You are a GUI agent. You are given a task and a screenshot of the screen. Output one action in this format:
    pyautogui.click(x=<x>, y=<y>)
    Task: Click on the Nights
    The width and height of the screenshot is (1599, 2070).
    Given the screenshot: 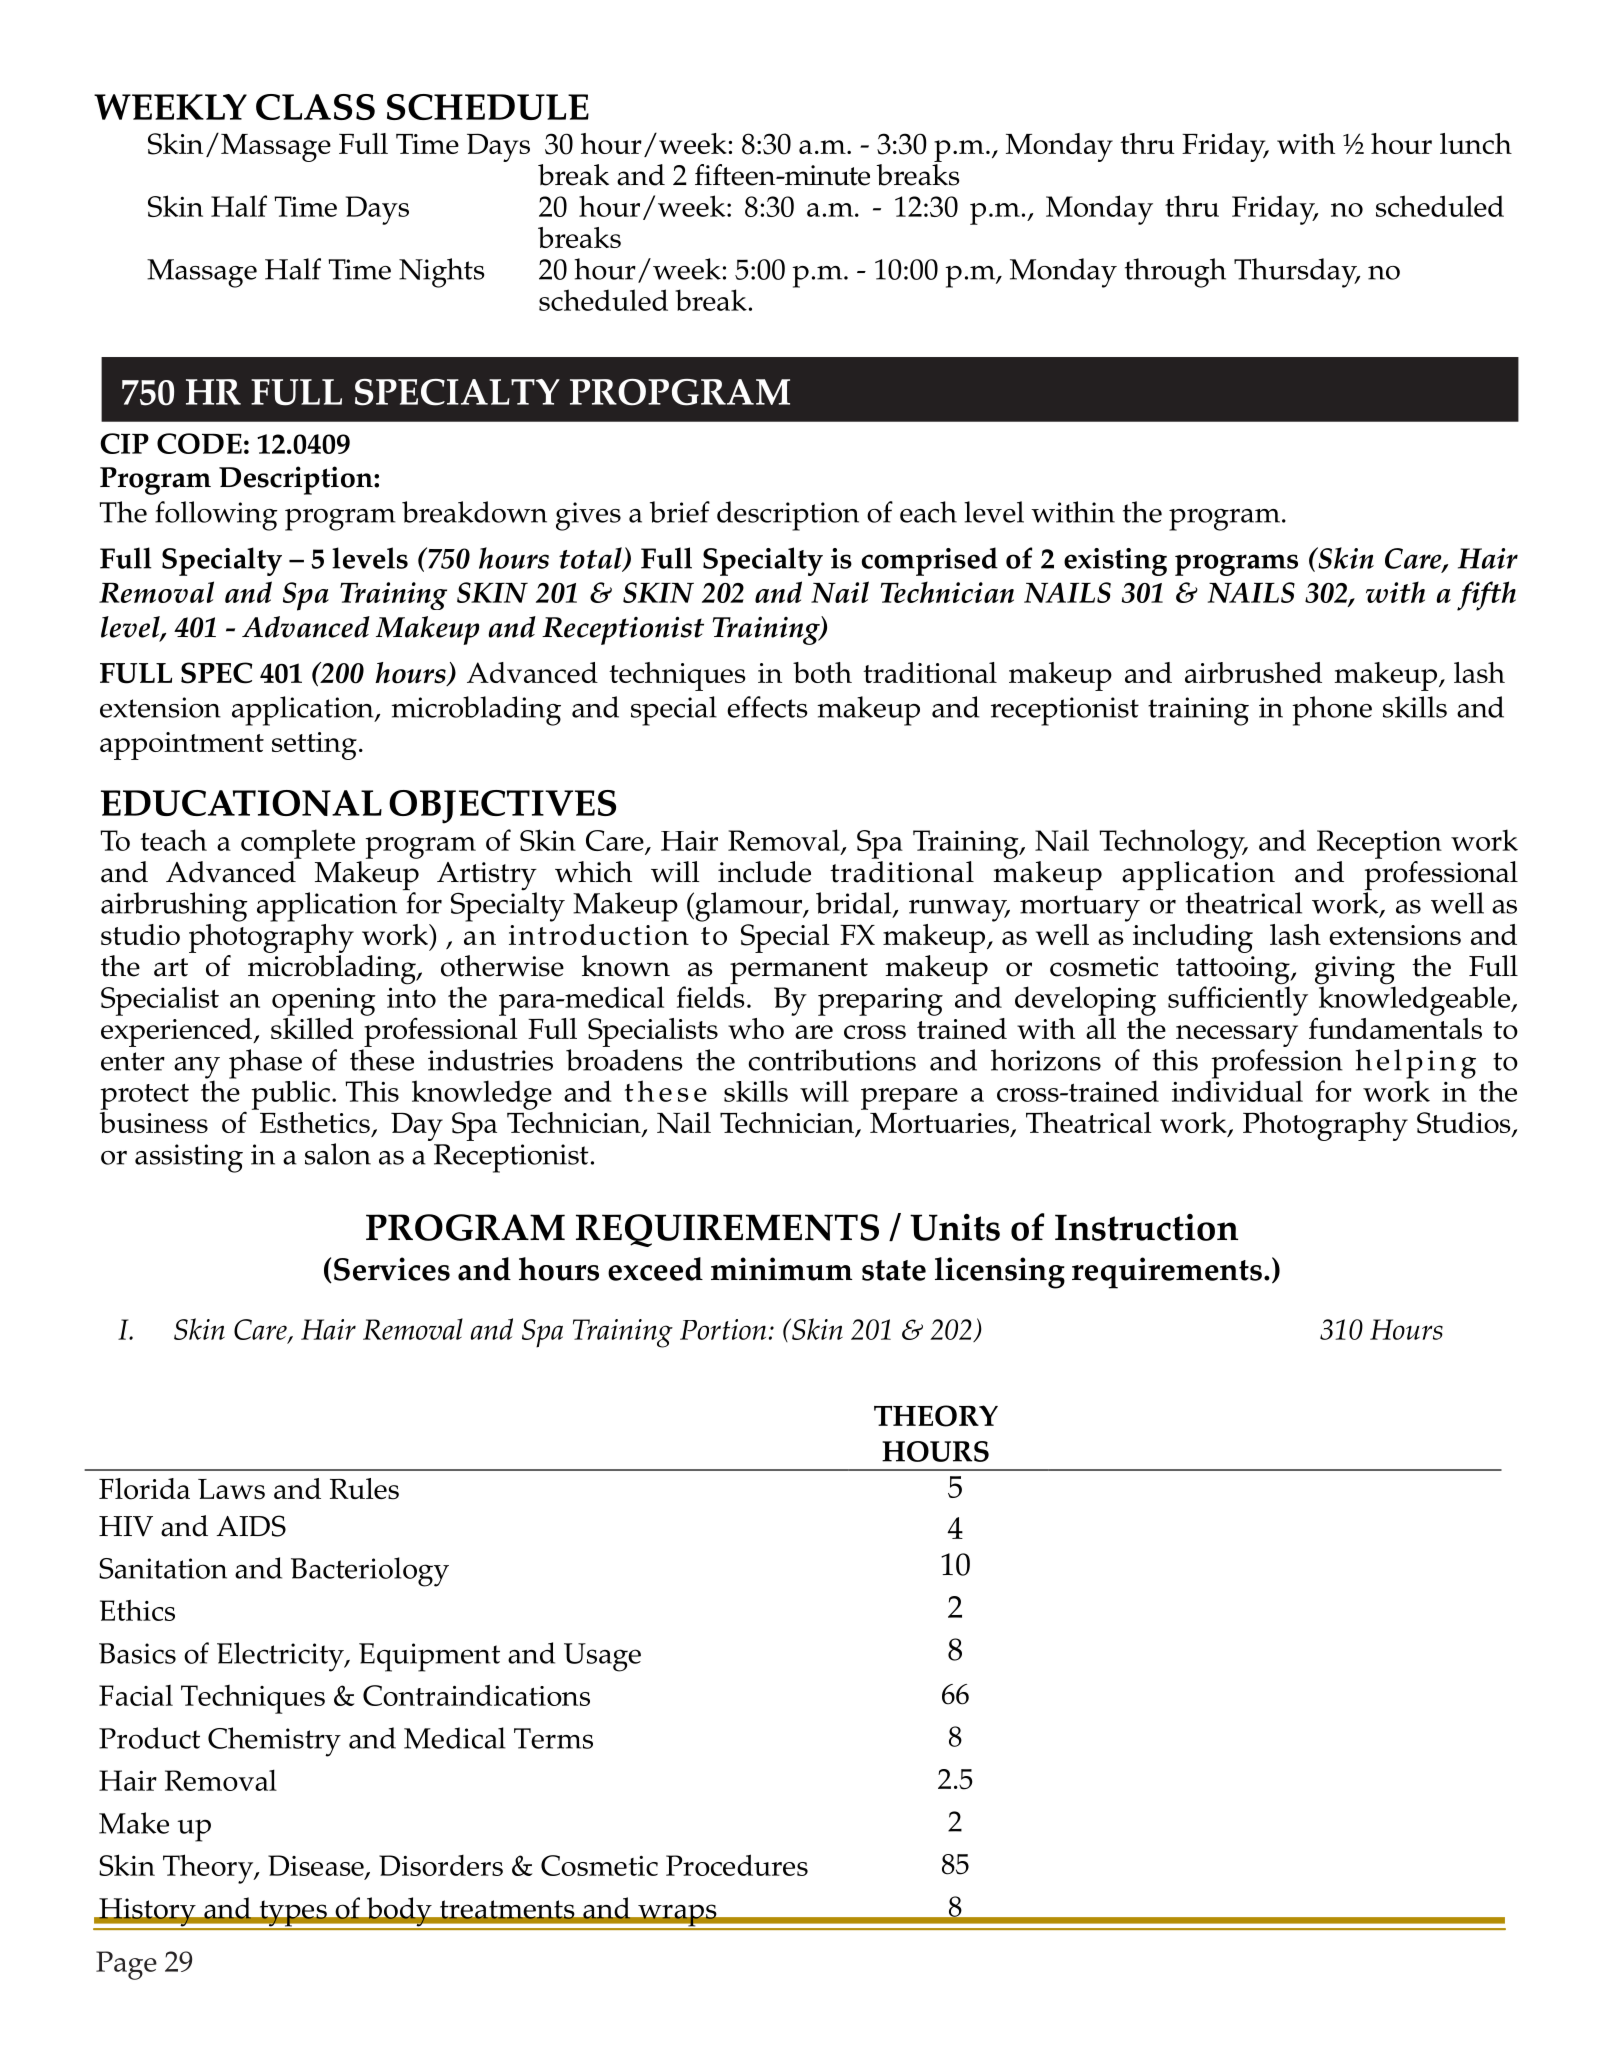 What is the action you would take?
    pyautogui.click(x=441, y=273)
